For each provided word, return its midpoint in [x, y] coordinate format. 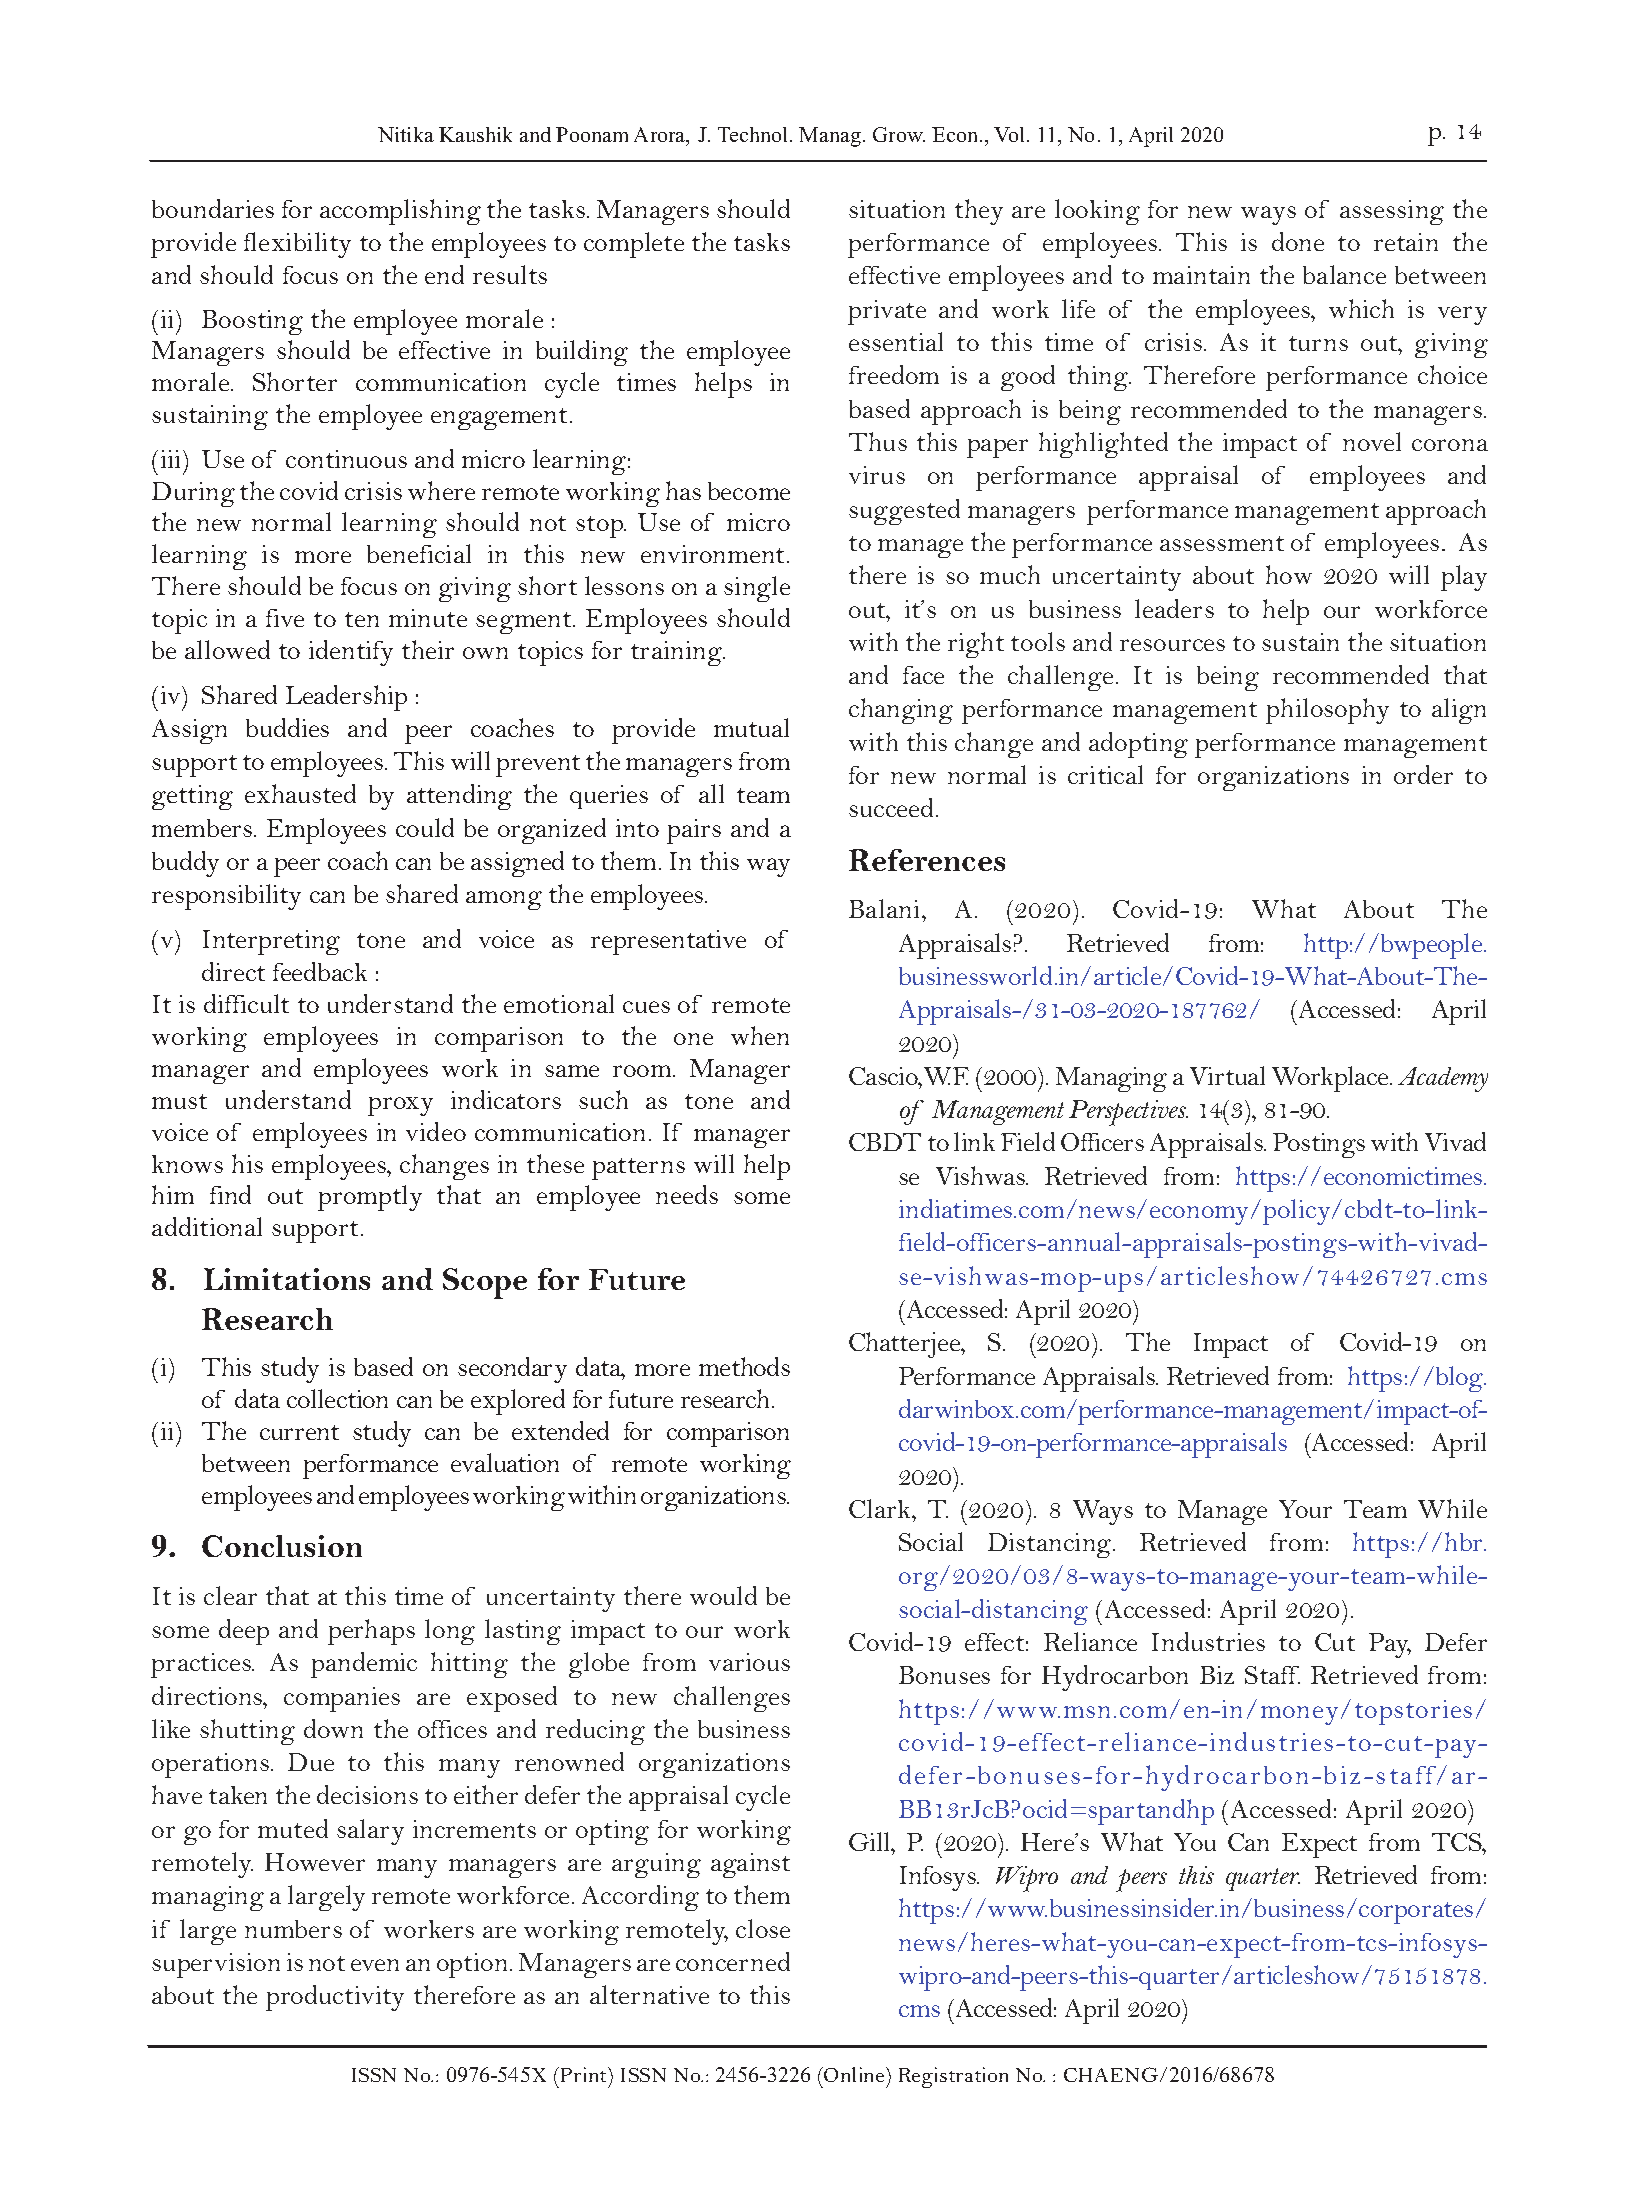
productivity [335, 1998]
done [1298, 241]
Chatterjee [906, 1345]
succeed [891, 807]
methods [744, 1366]
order [1423, 774]
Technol [754, 134]
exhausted [300, 793]
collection [337, 1398]
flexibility [297, 245]
